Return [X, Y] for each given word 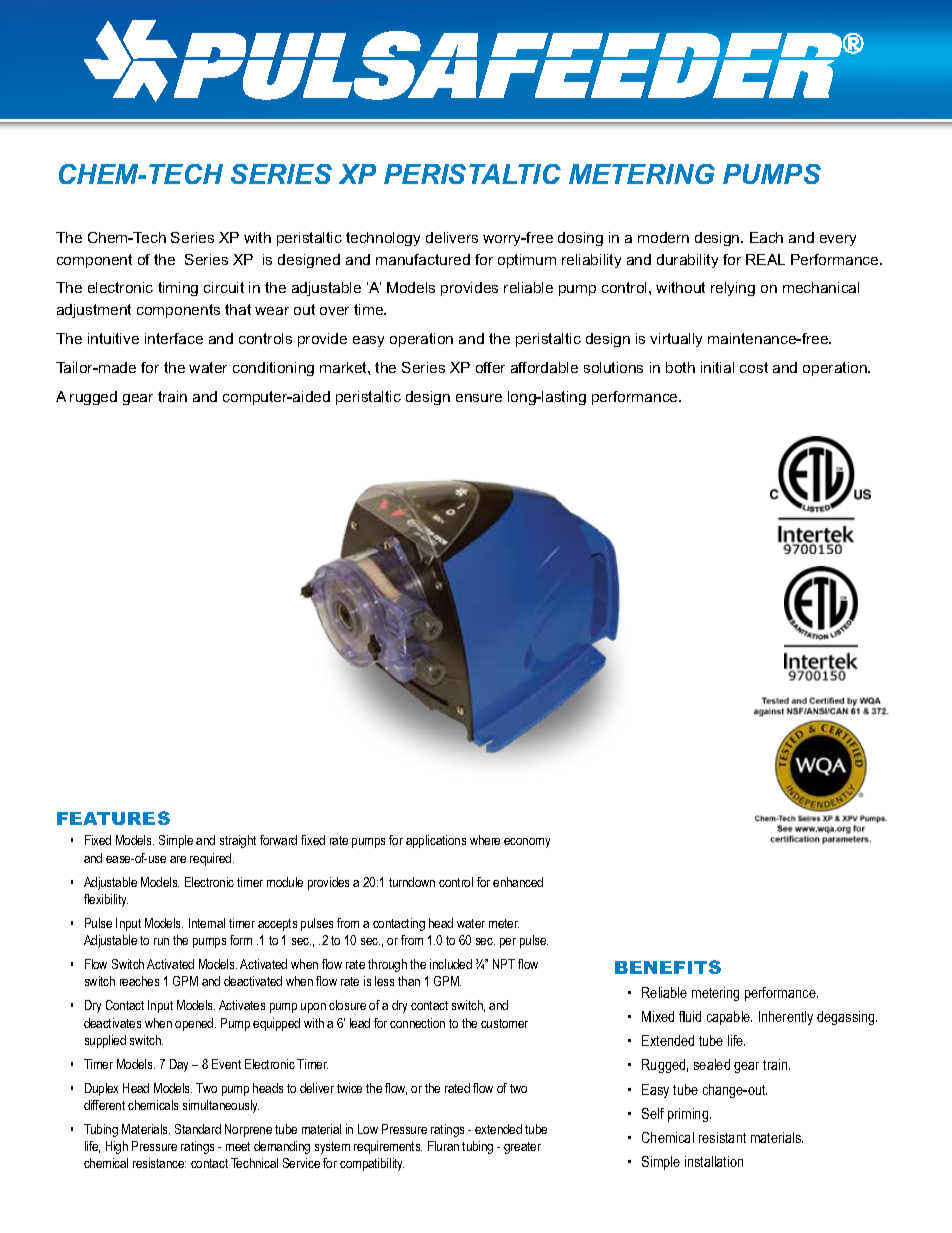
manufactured [423, 259]
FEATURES [113, 818]
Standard [198, 1129]
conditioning [273, 369]
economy [527, 843]
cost [754, 367]
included [451, 964]
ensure [479, 398]
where [485, 840]
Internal [207, 923]
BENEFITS [668, 967]
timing [178, 289]
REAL [765, 259]
